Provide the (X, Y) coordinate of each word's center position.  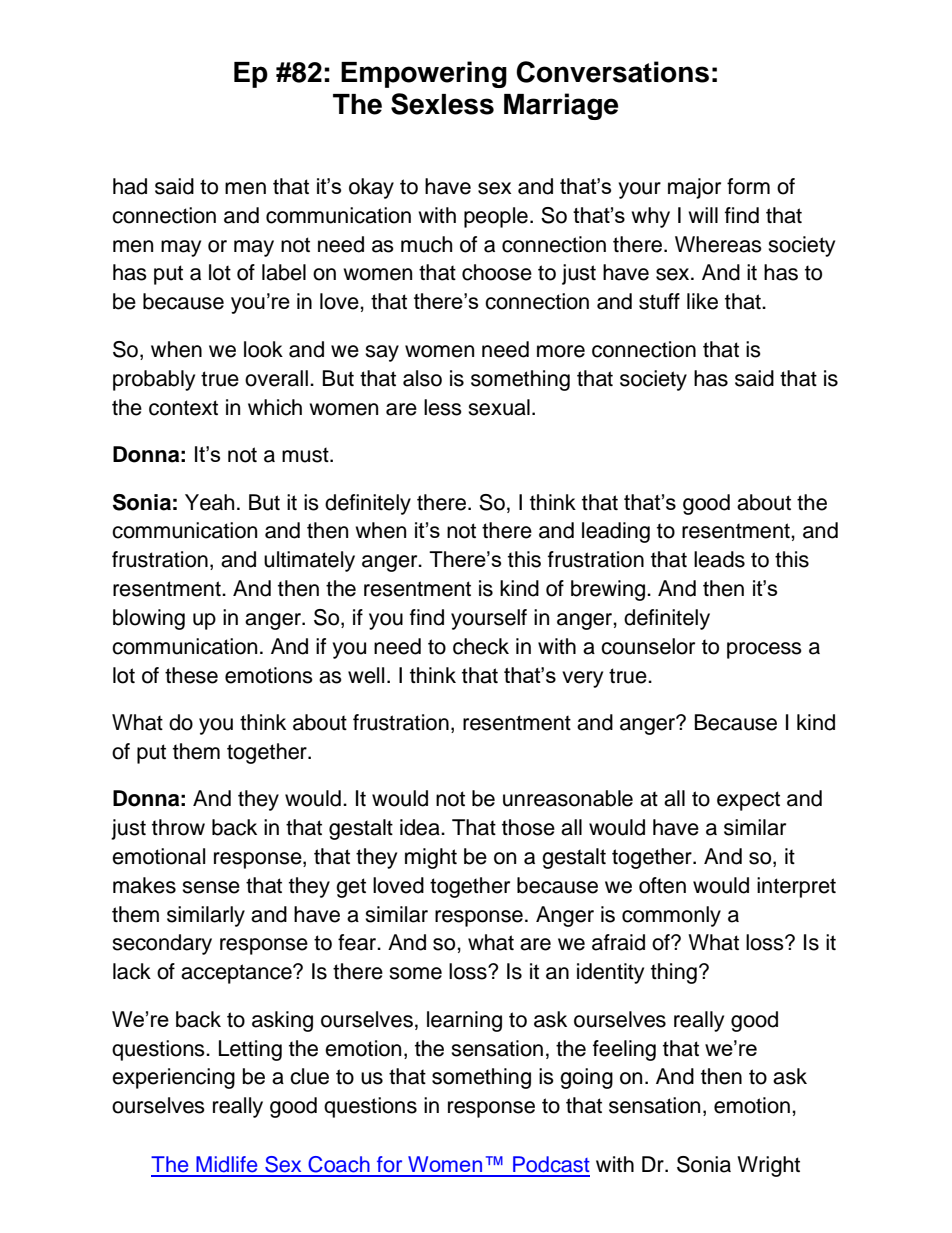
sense (211, 887)
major (694, 188)
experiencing (173, 1078)
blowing (149, 619)
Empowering (424, 74)
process (764, 650)
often (662, 885)
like (702, 301)
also (422, 378)
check (481, 646)
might (431, 858)
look (263, 349)
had (130, 186)
